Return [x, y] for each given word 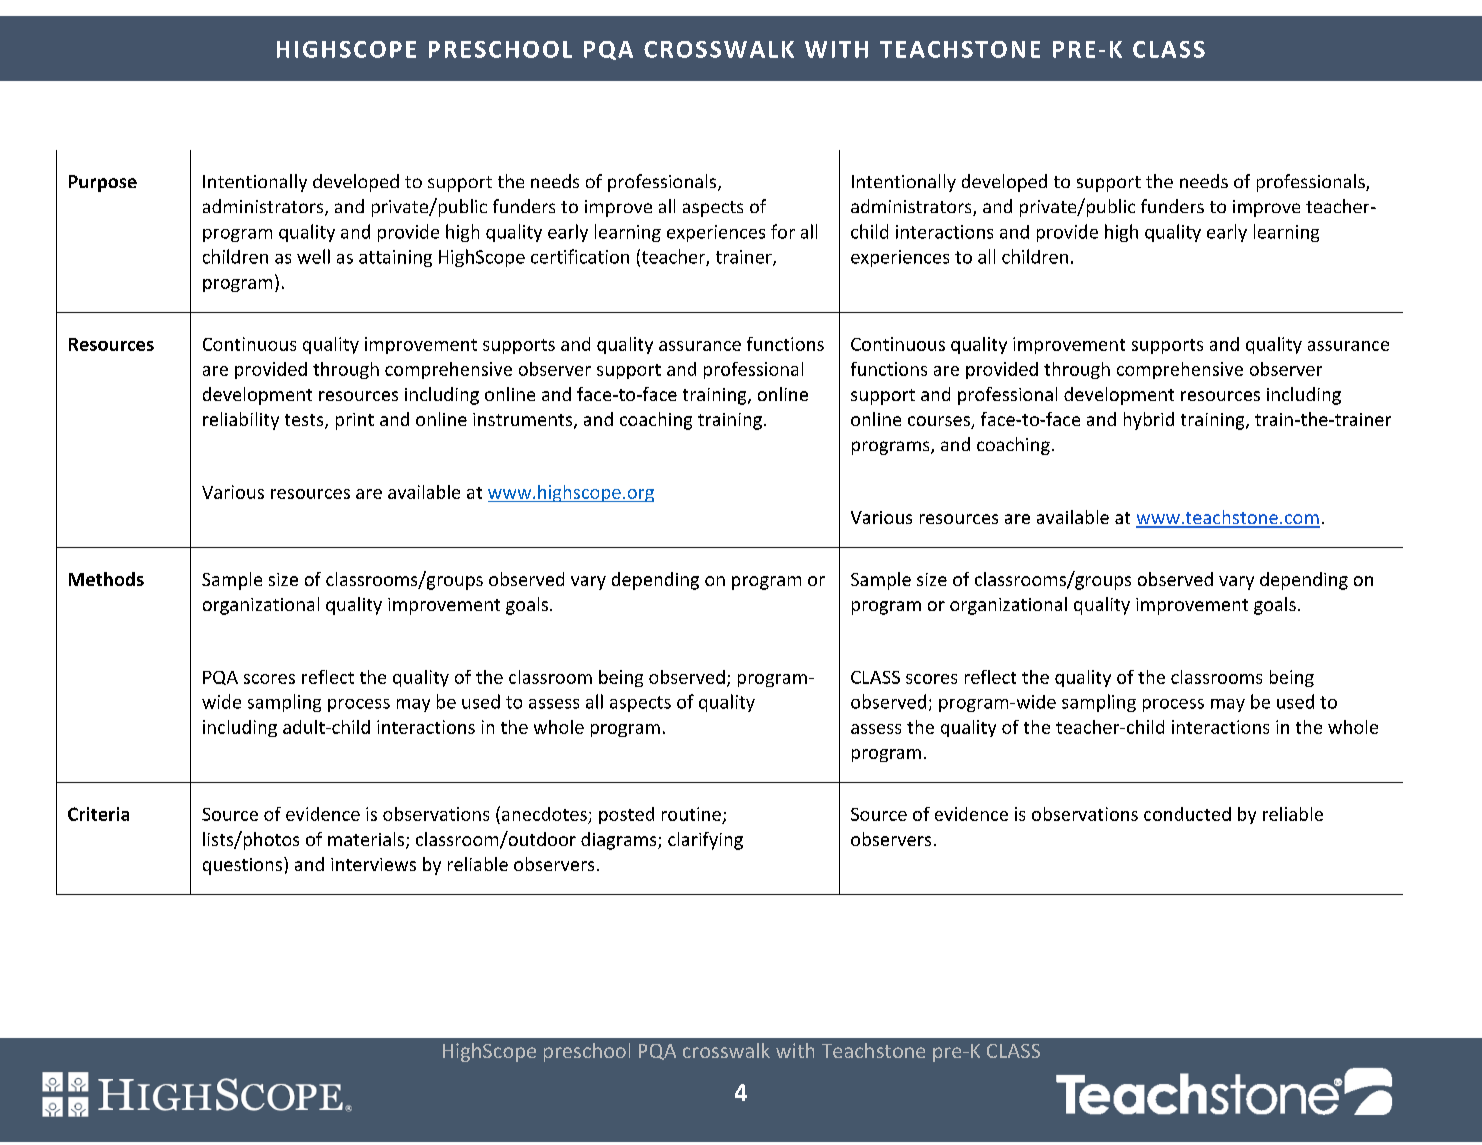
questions [244, 866]
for [783, 231]
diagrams [620, 841]
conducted [1187, 814]
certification [580, 256]
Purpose [103, 183]
